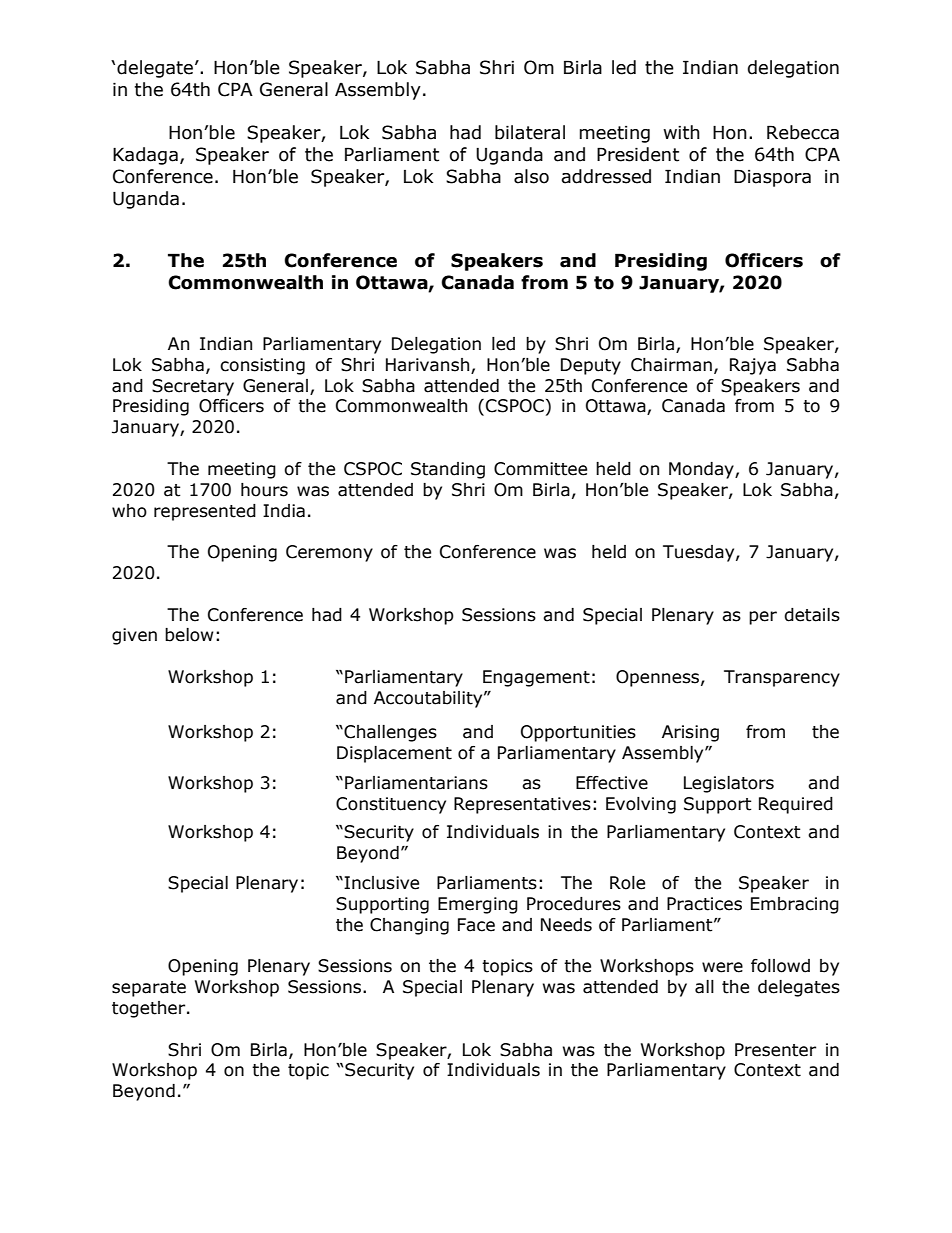 The width and height of the page is (952, 1233). Describe the element at coordinates (522, 805) in the page. I see `Representatives` at that location.
